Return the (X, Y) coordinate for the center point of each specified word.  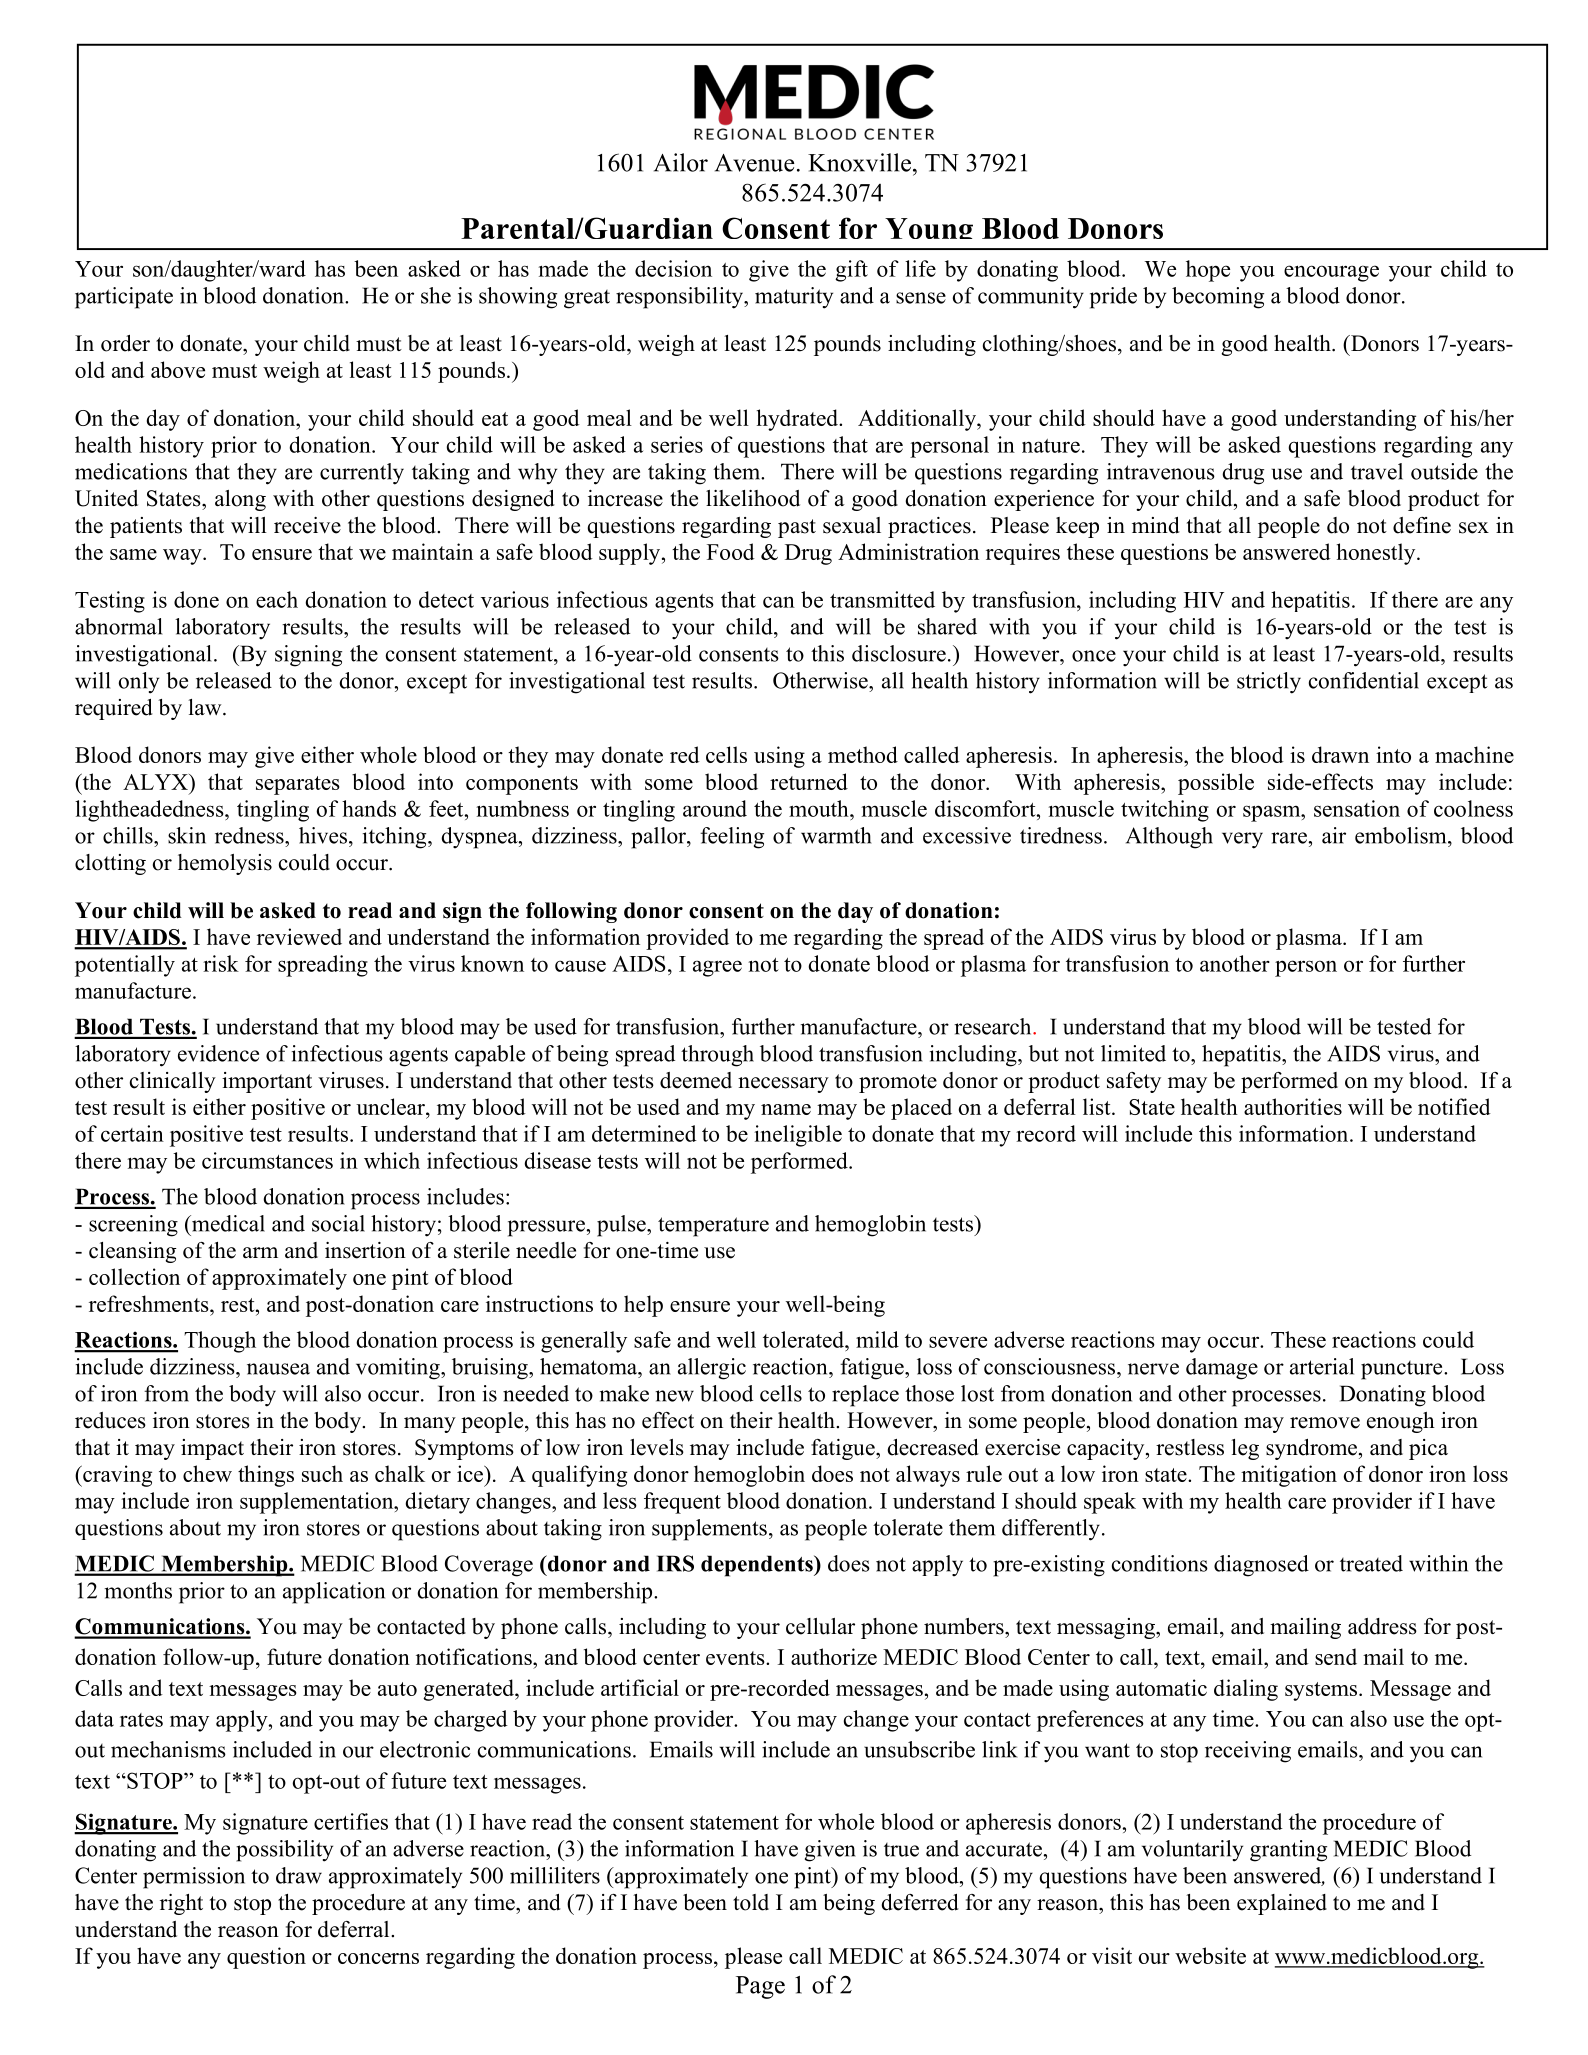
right (181, 1904)
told (751, 1902)
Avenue (755, 163)
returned (809, 781)
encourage (1331, 273)
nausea (278, 1369)
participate (124, 298)
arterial (1322, 1366)
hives (324, 835)
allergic (712, 1369)
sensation (1357, 808)
